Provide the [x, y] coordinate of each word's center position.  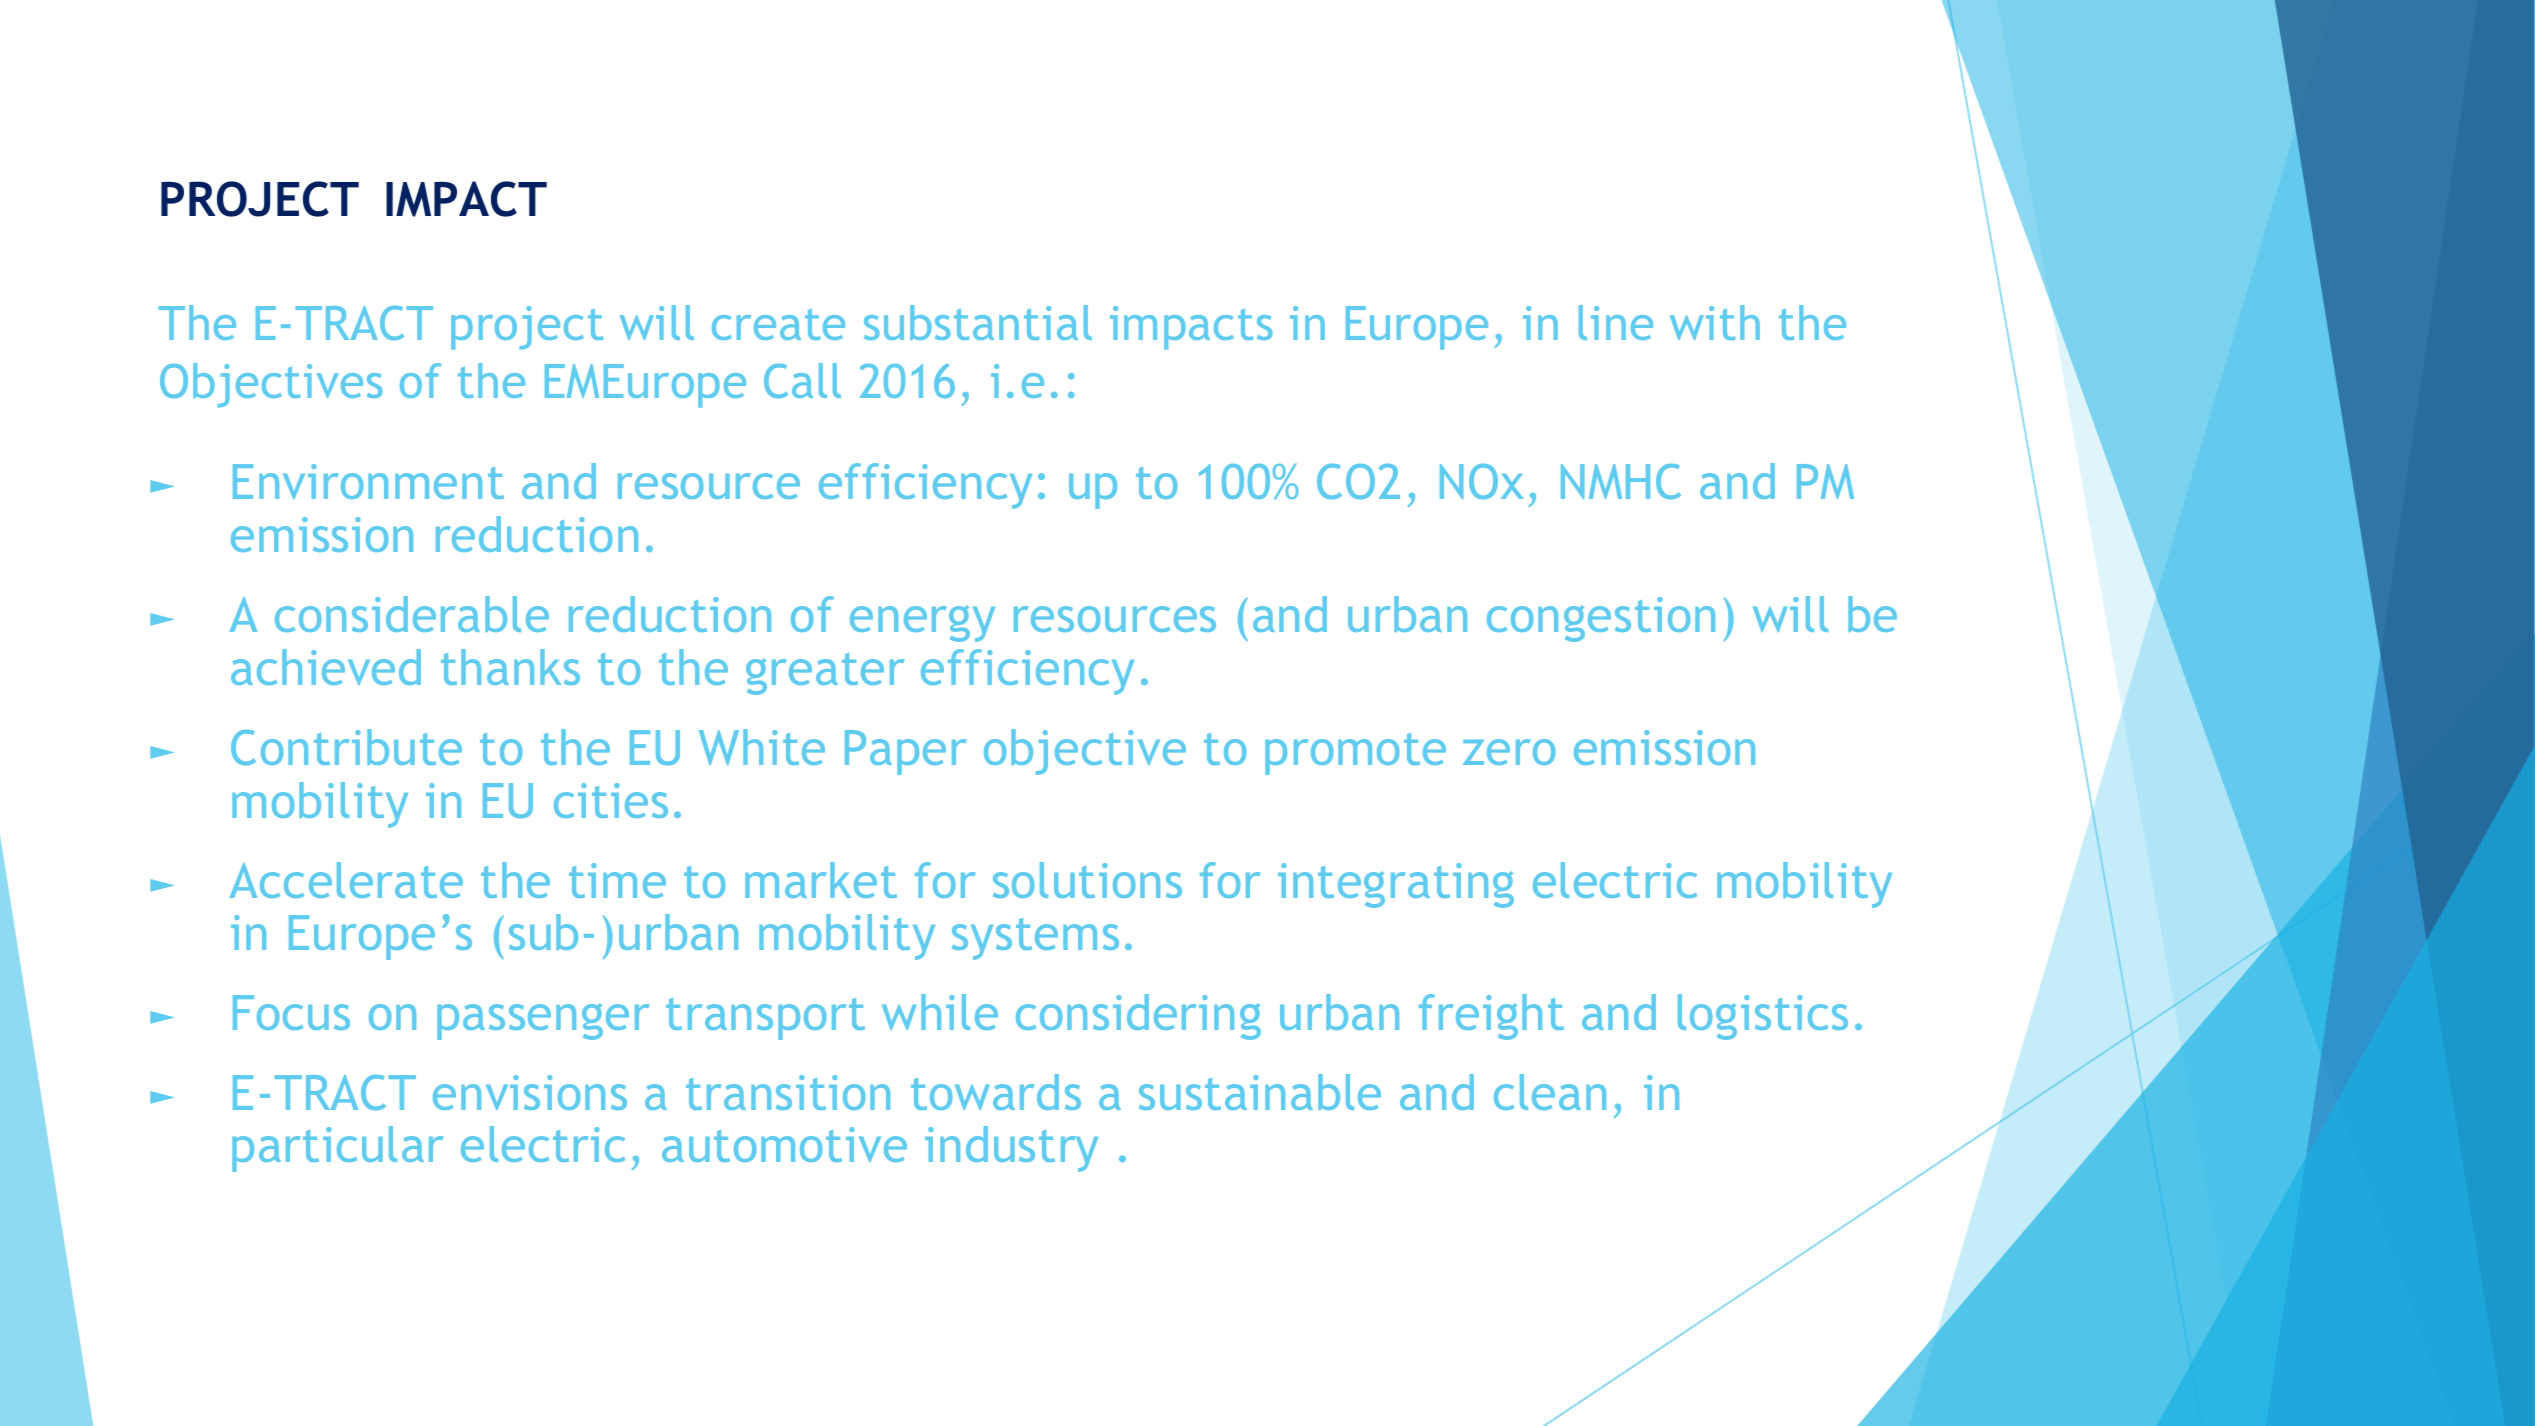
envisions [530, 1092]
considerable [412, 614]
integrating [1396, 885]
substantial [978, 322]
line [1616, 322]
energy [922, 623]
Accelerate [346, 880]
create [778, 324]
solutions [1087, 880]
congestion [1601, 619]
